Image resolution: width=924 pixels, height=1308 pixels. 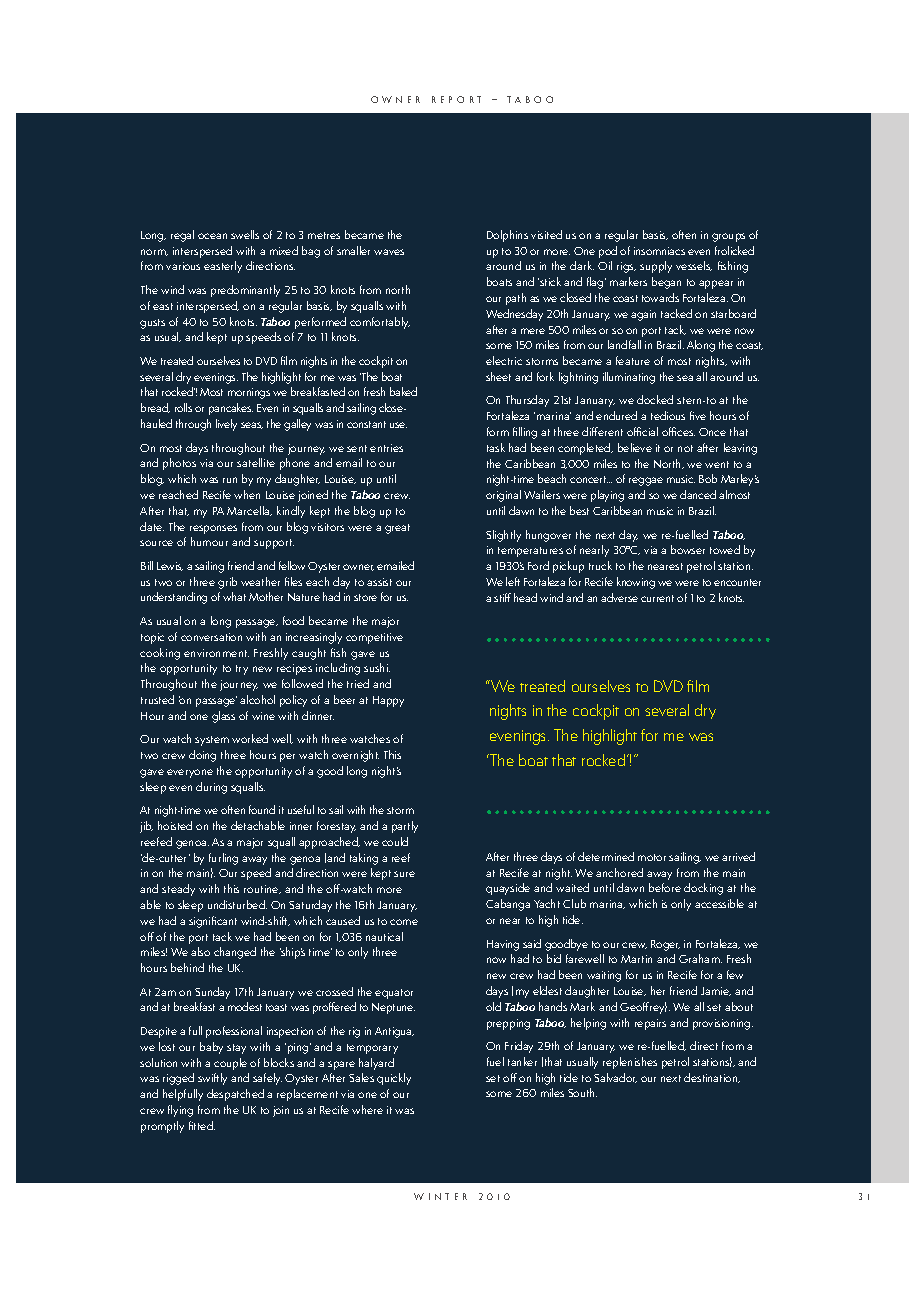 I want to click on despatched, so click(x=235, y=1095).
